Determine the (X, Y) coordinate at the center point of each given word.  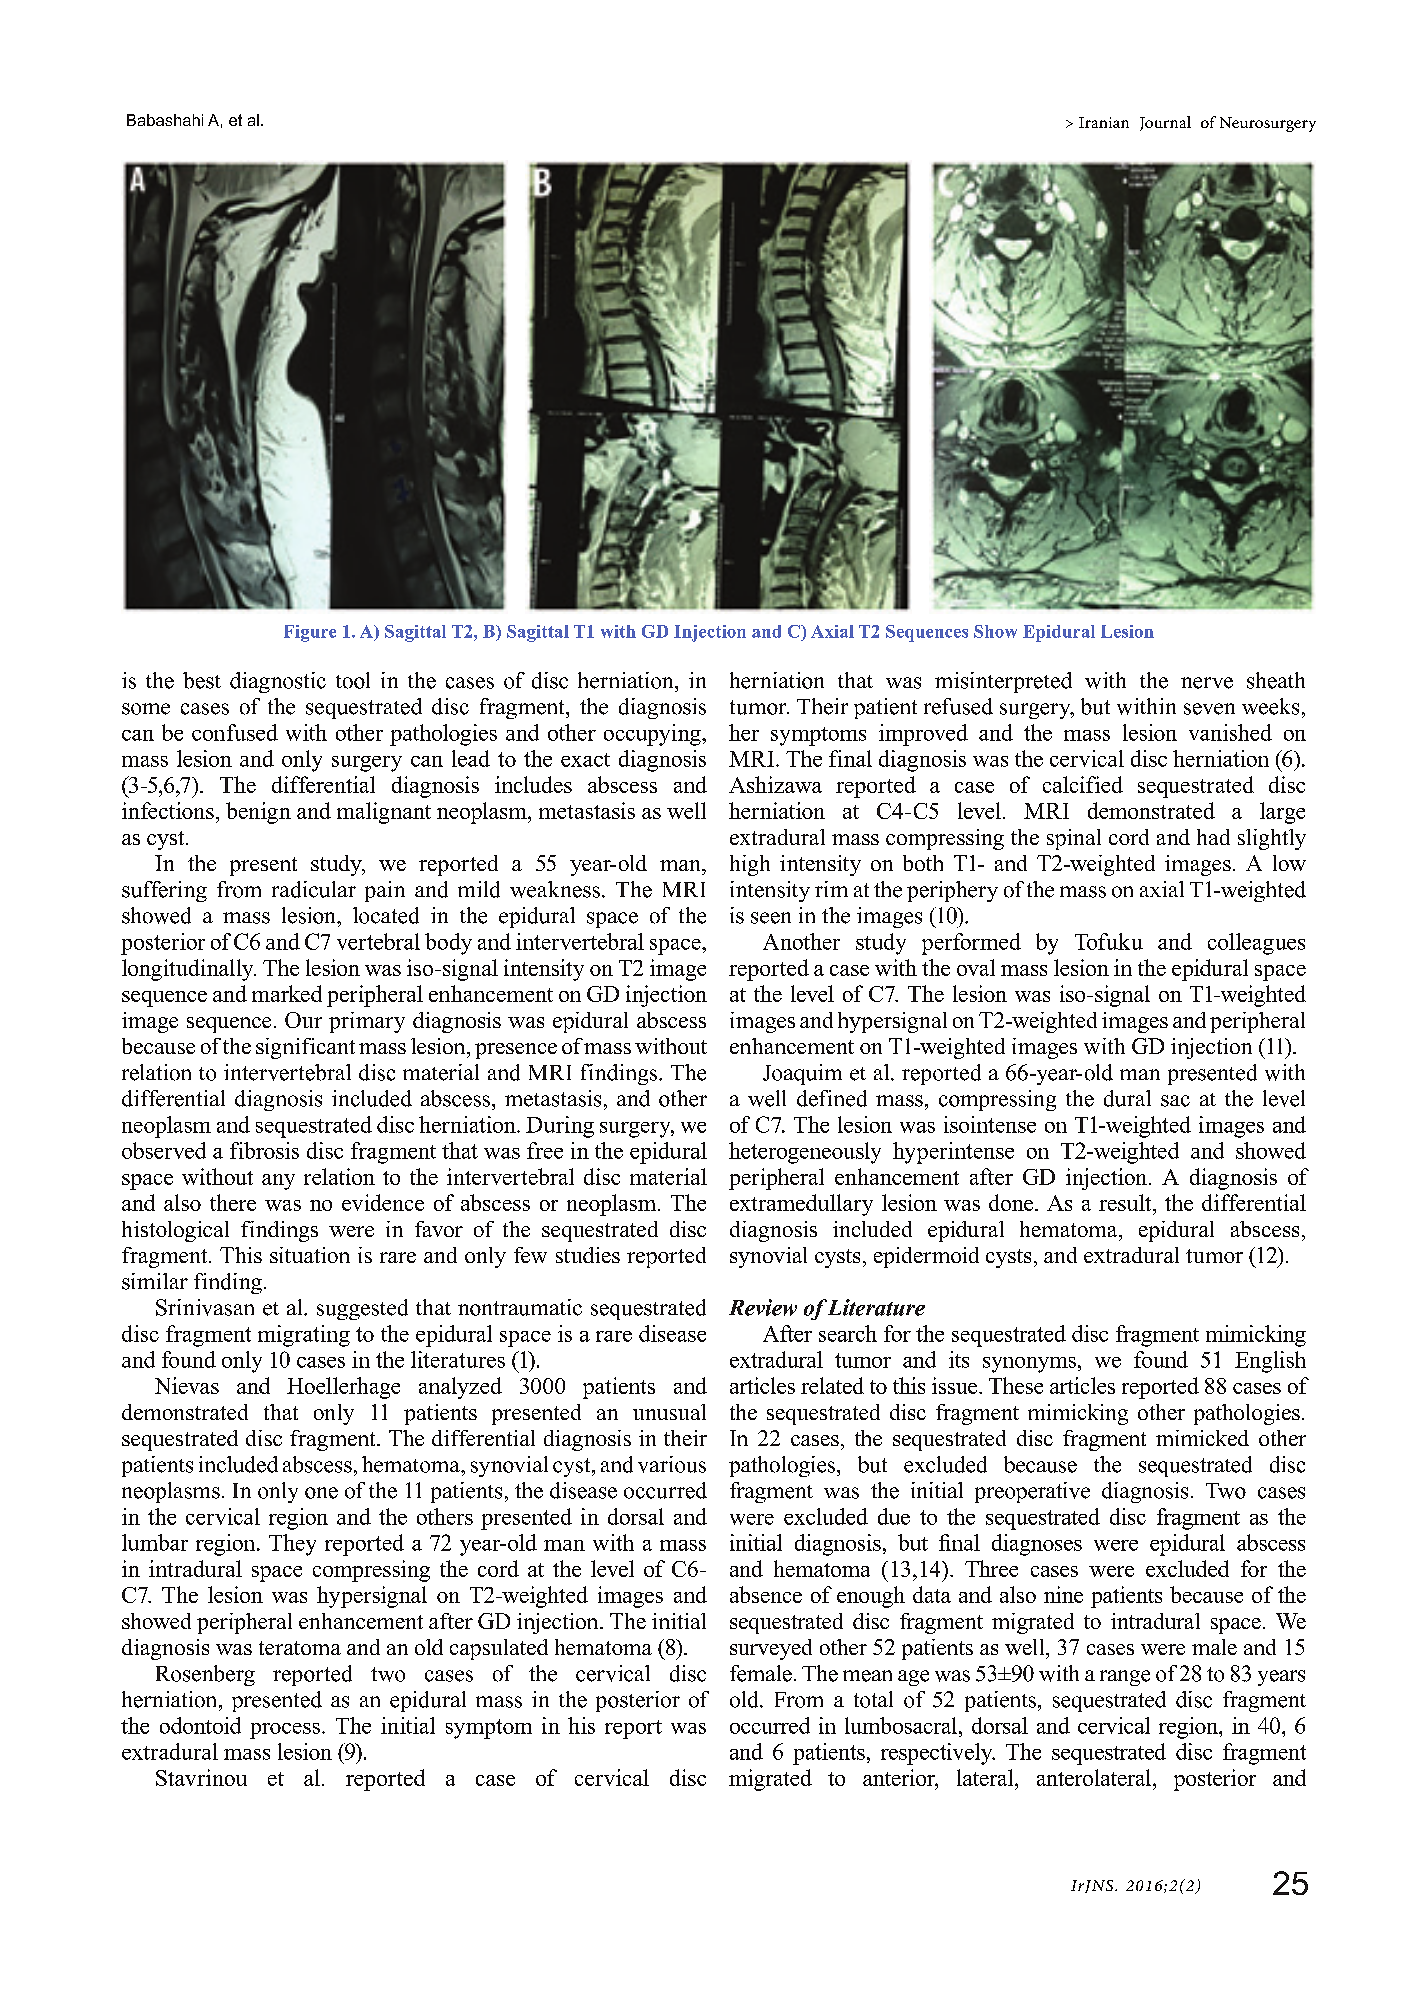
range (1125, 1678)
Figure (310, 633)
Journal (1165, 123)
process (285, 1731)
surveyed (771, 1649)
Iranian (1104, 122)
